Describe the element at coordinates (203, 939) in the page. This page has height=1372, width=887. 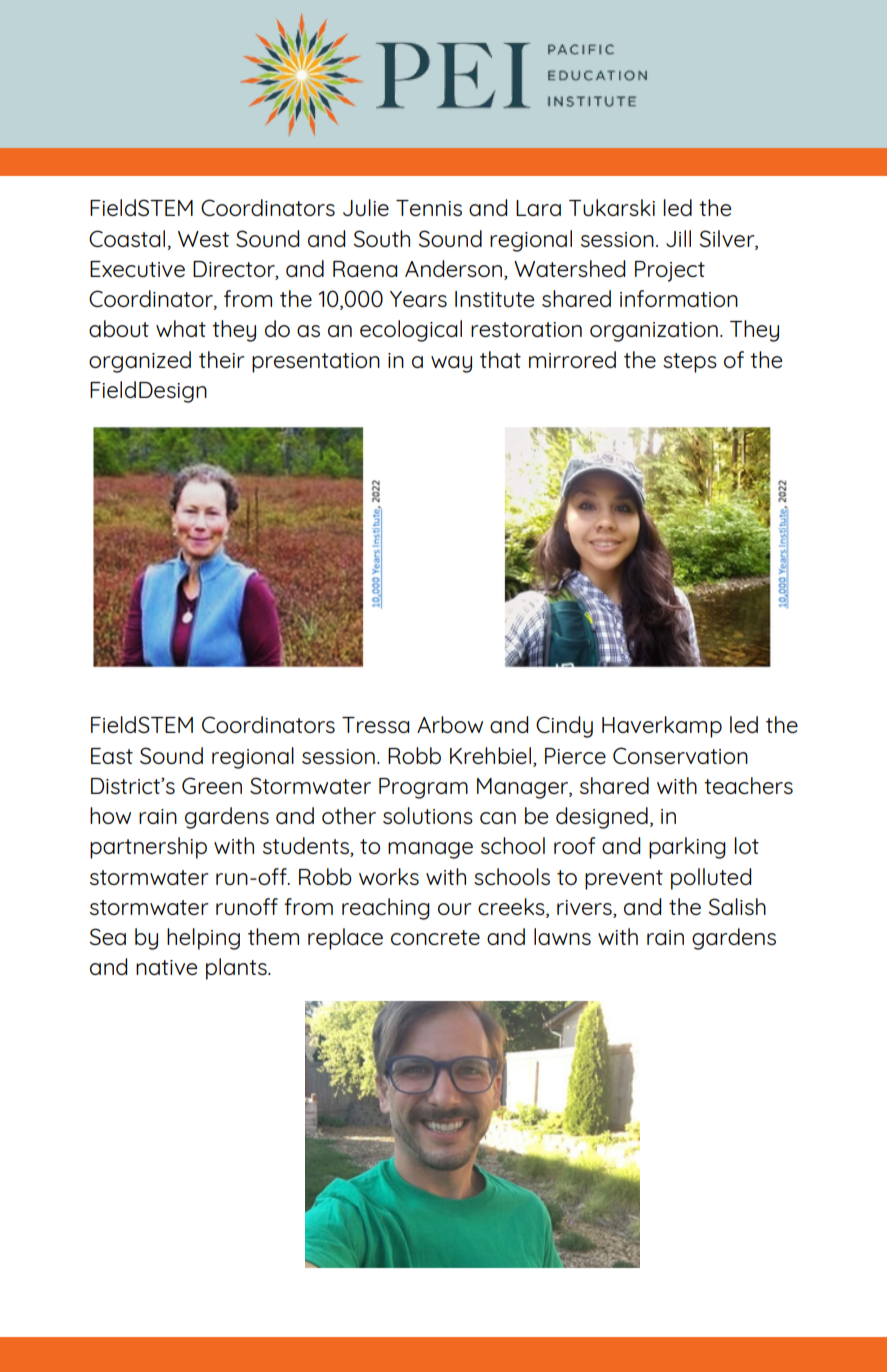
I see `helping` at that location.
